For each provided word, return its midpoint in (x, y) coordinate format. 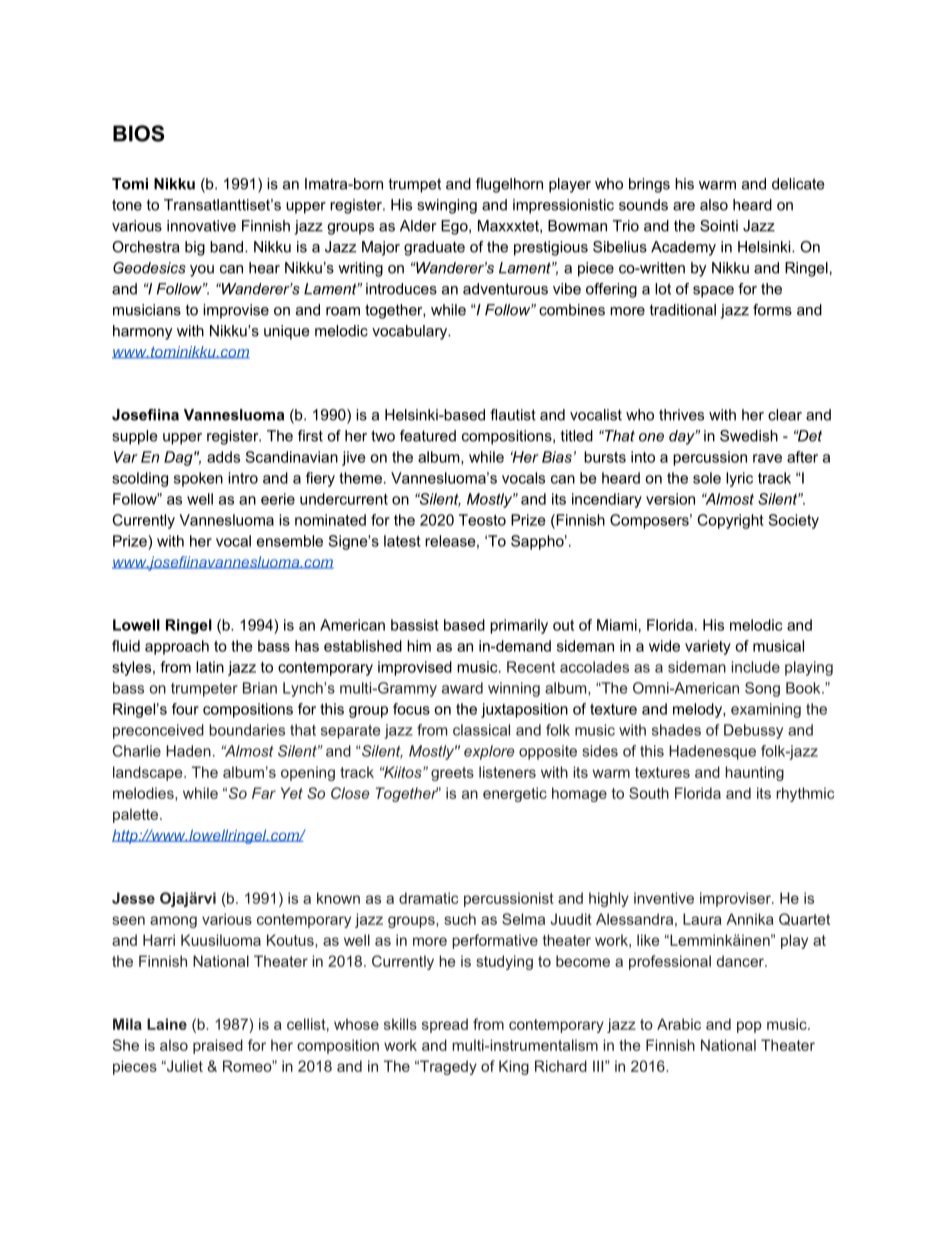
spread (445, 1025)
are (684, 206)
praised (218, 1046)
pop (749, 1027)
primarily (519, 626)
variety (708, 647)
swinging (447, 206)
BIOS (138, 133)
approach (177, 647)
